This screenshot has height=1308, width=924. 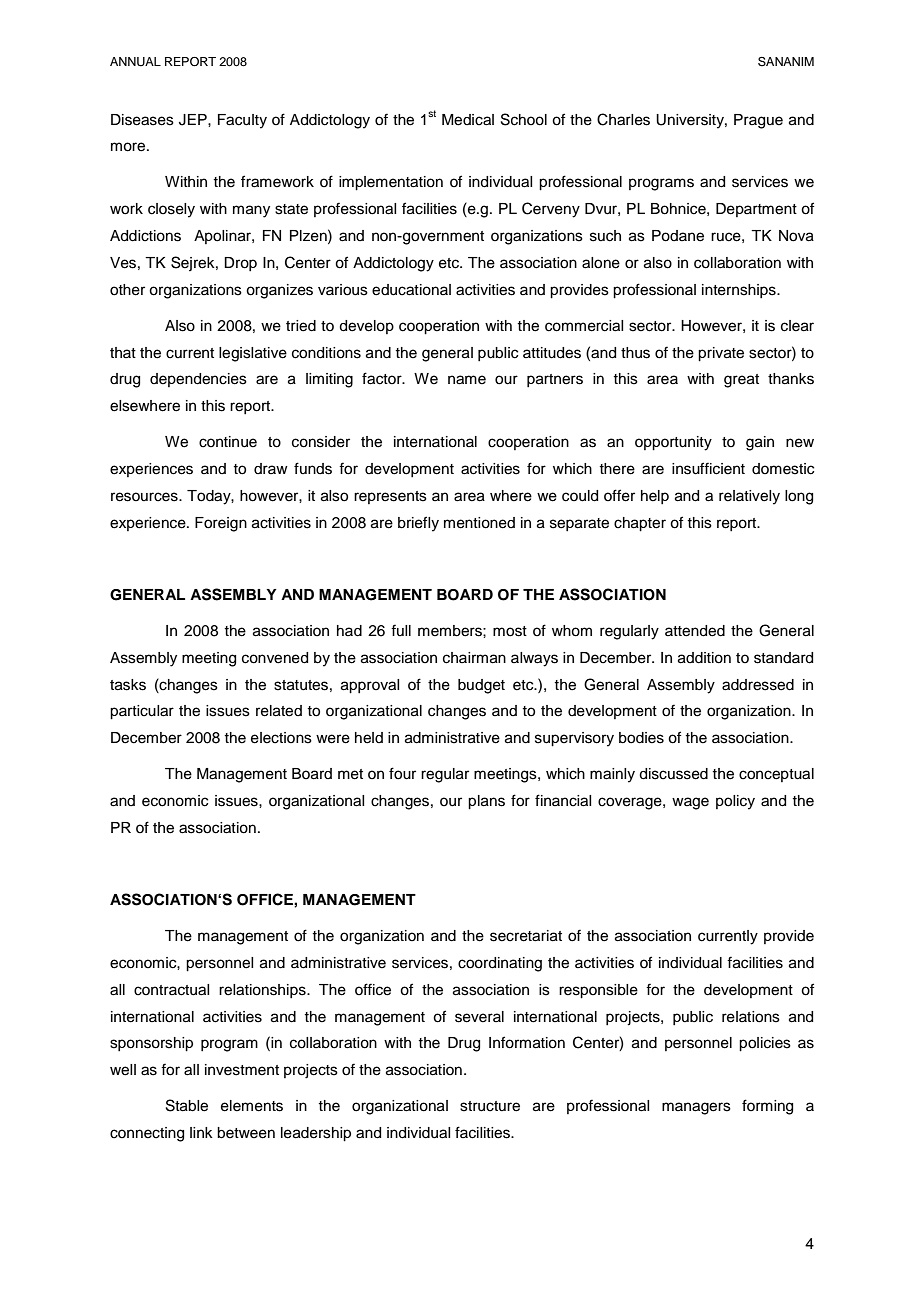 I want to click on Medical, so click(x=468, y=120).
